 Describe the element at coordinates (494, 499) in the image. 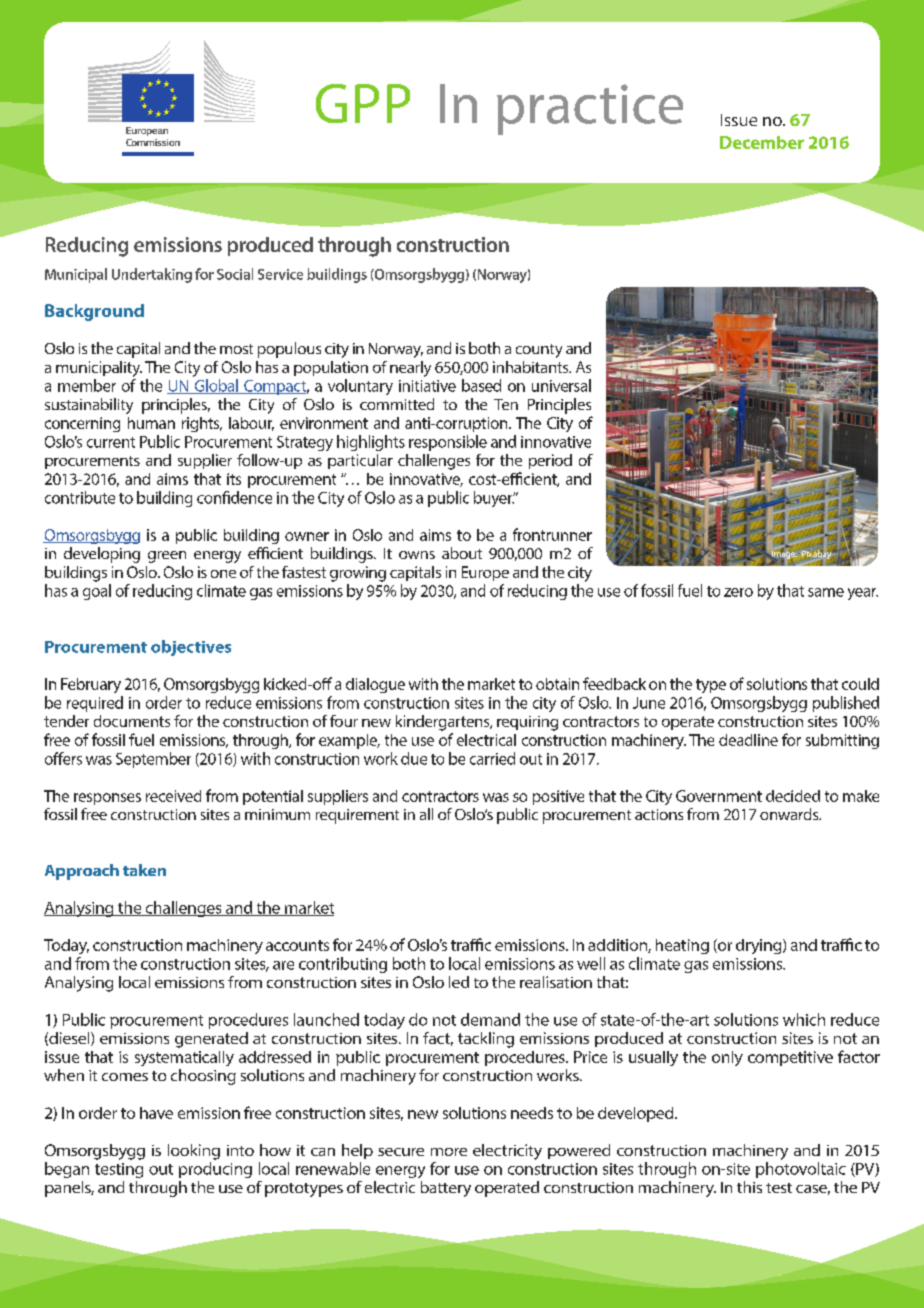

I see `buyer` at that location.
